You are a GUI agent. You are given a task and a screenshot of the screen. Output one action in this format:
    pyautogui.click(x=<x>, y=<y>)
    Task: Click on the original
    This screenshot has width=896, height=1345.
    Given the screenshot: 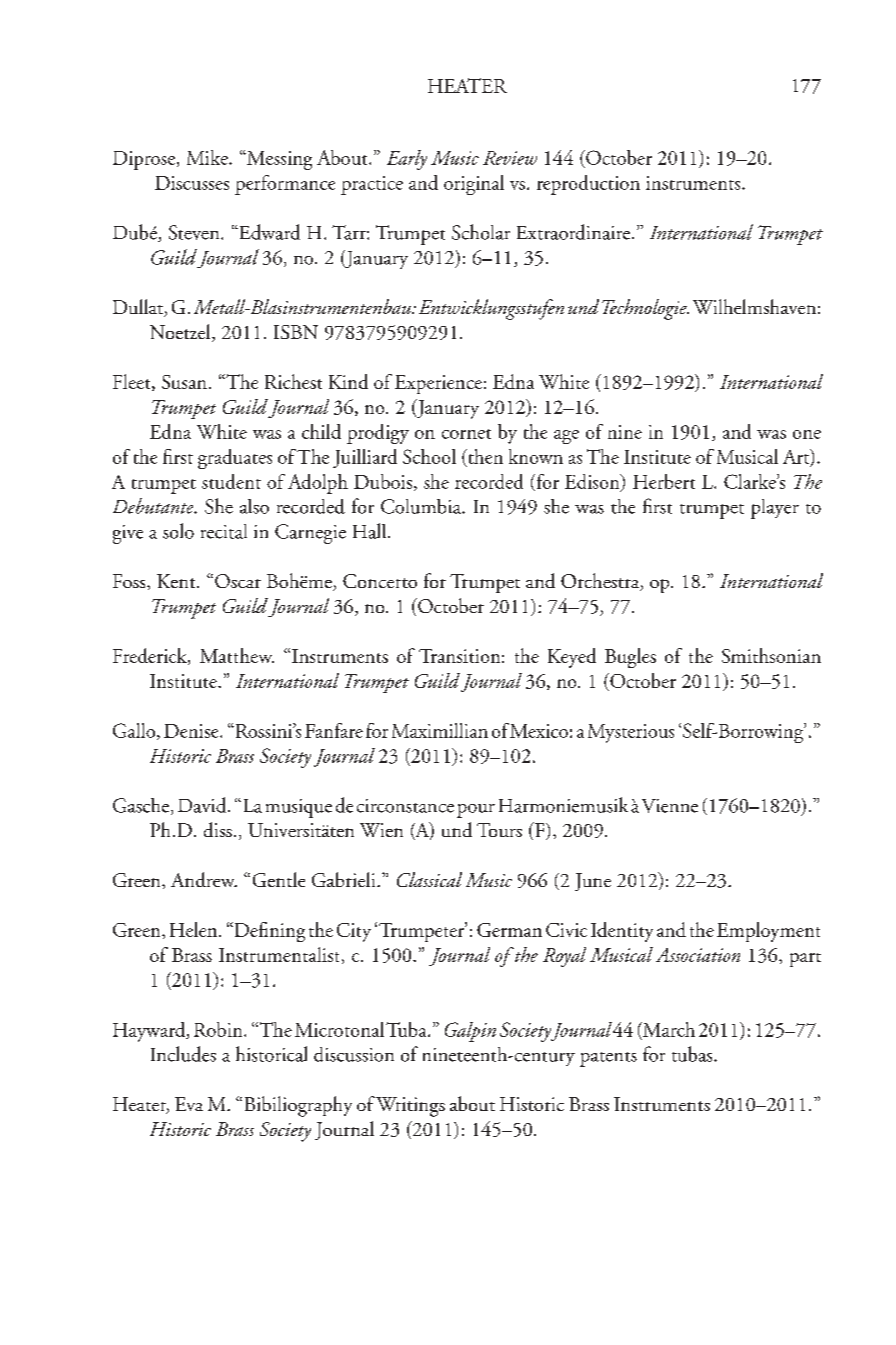 What is the action you would take?
    pyautogui.click(x=474, y=185)
